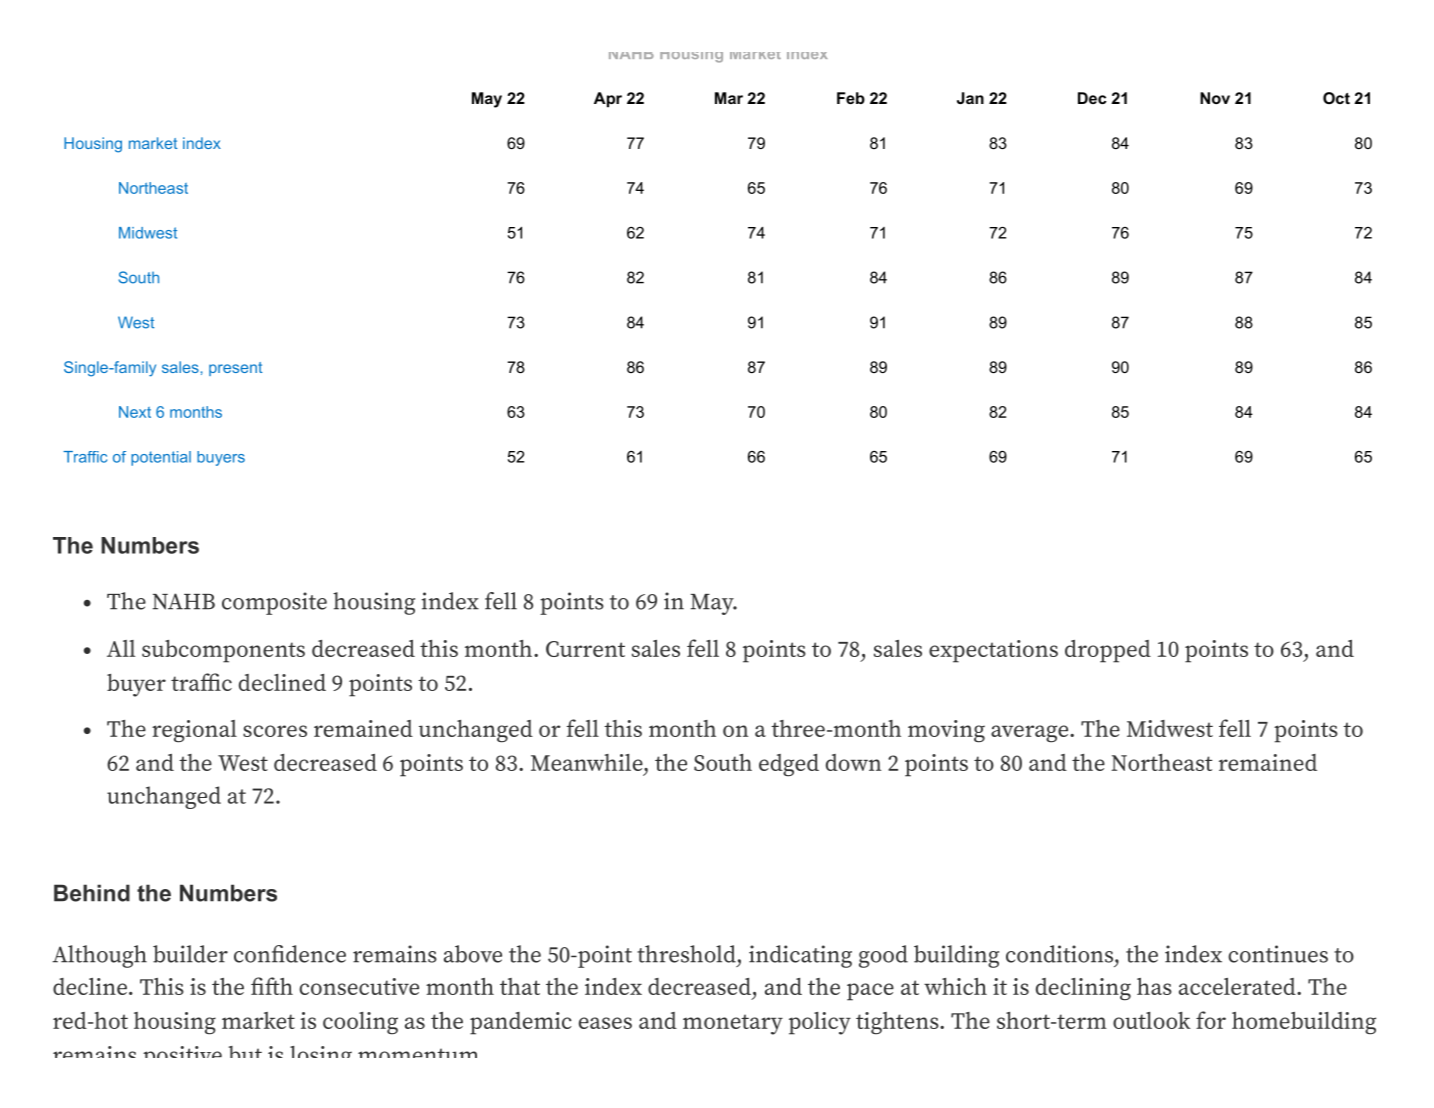 Image resolution: width=1434 pixels, height=1108 pixels. What do you see at coordinates (733, 1024) in the screenshot?
I see `monetary` at bounding box center [733, 1024].
